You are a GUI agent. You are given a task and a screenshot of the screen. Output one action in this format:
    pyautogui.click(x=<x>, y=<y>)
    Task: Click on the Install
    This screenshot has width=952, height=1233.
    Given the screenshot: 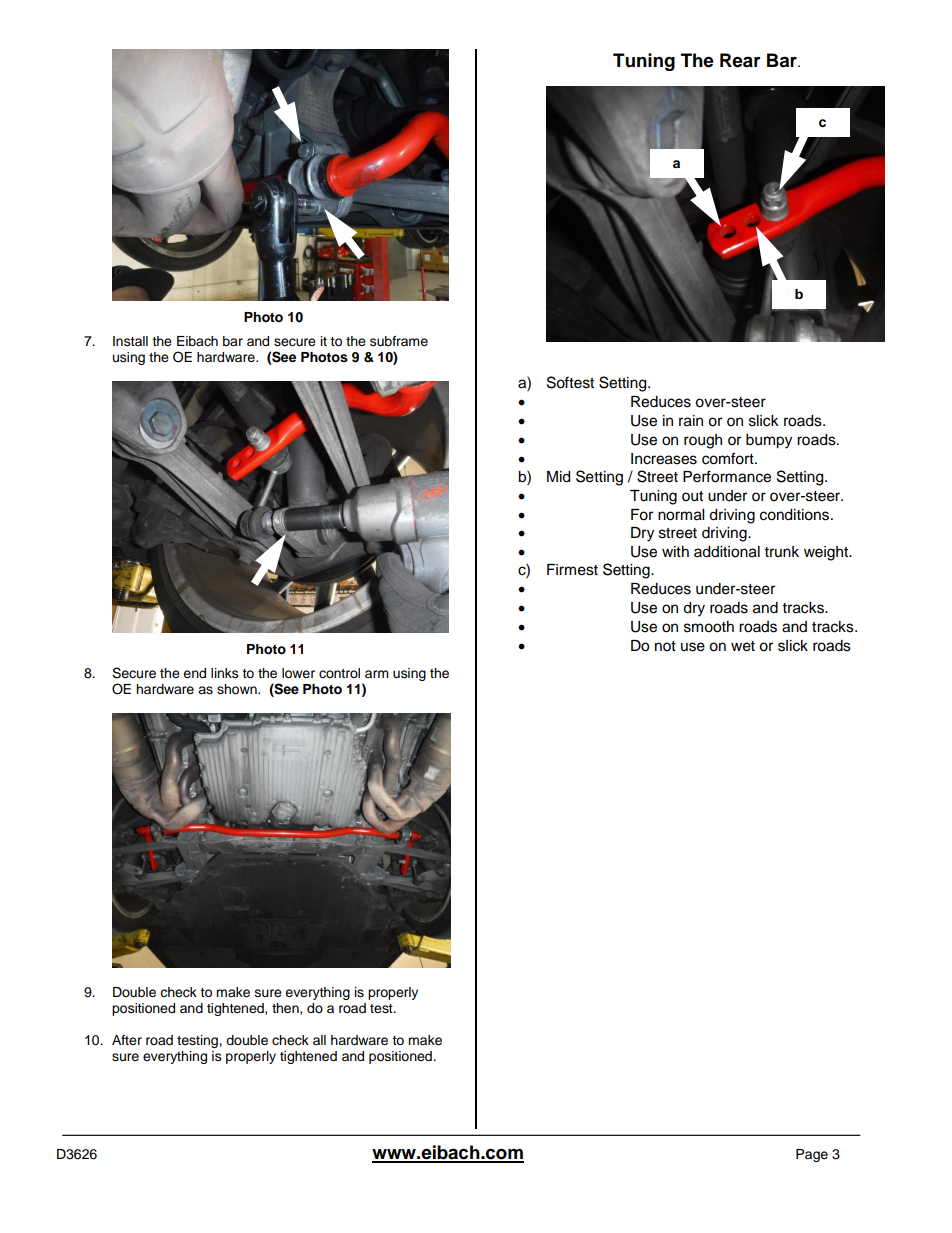 What is the action you would take?
    pyautogui.click(x=130, y=341)
